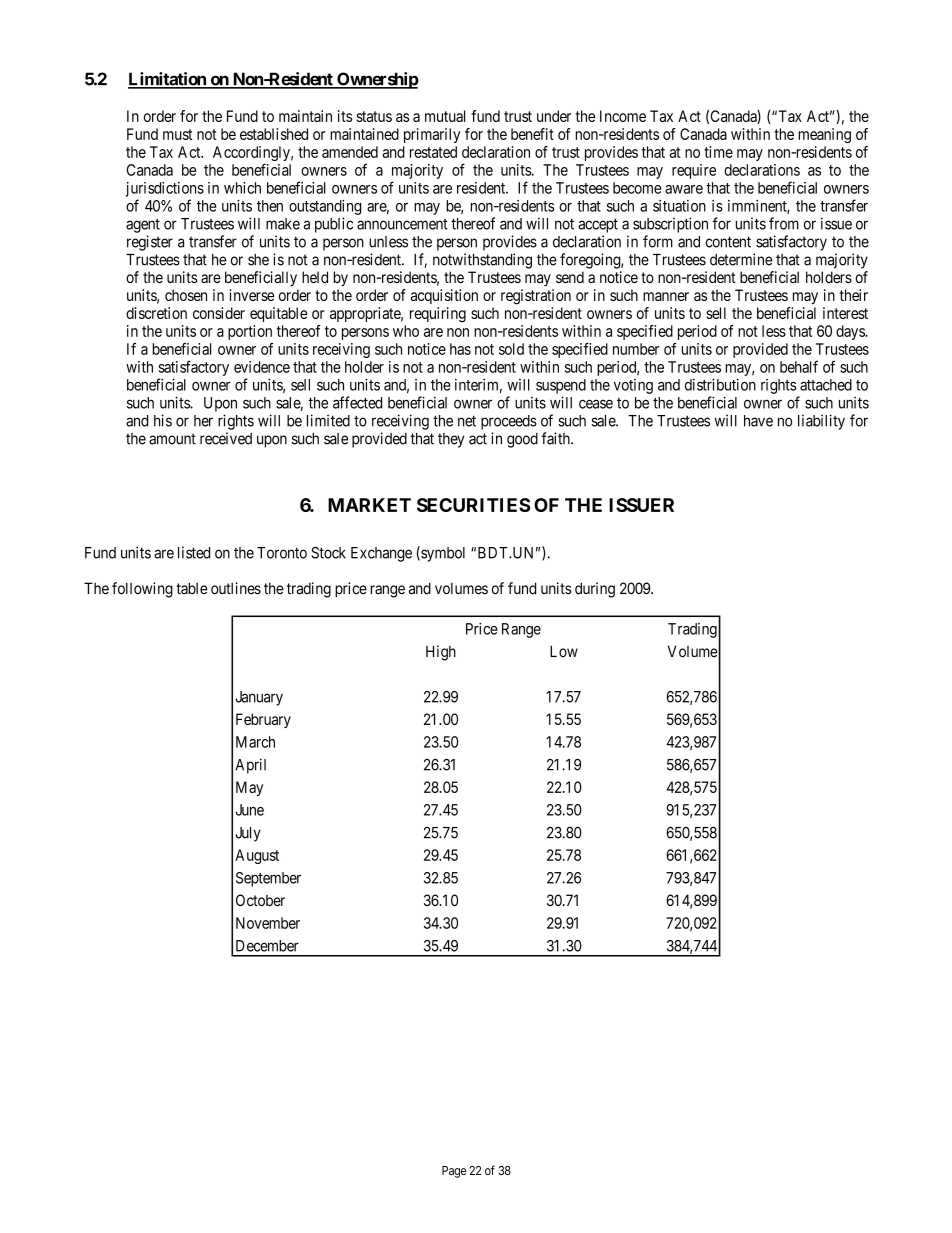 The height and width of the page is (1233, 952). Describe the element at coordinates (532, 134) in the page. I see `benefit` at that location.
